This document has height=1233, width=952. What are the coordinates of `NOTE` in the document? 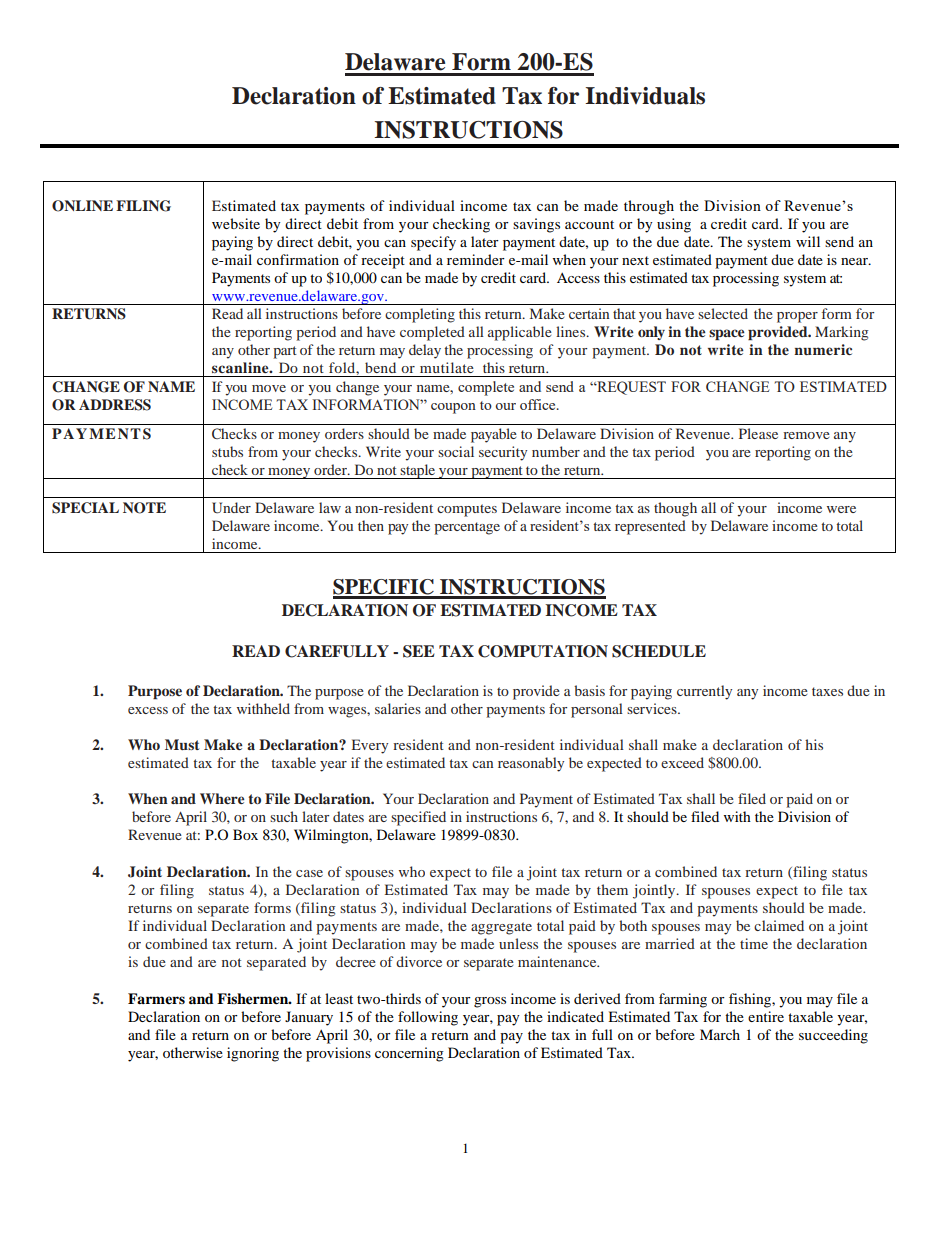 It's located at (144, 508).
